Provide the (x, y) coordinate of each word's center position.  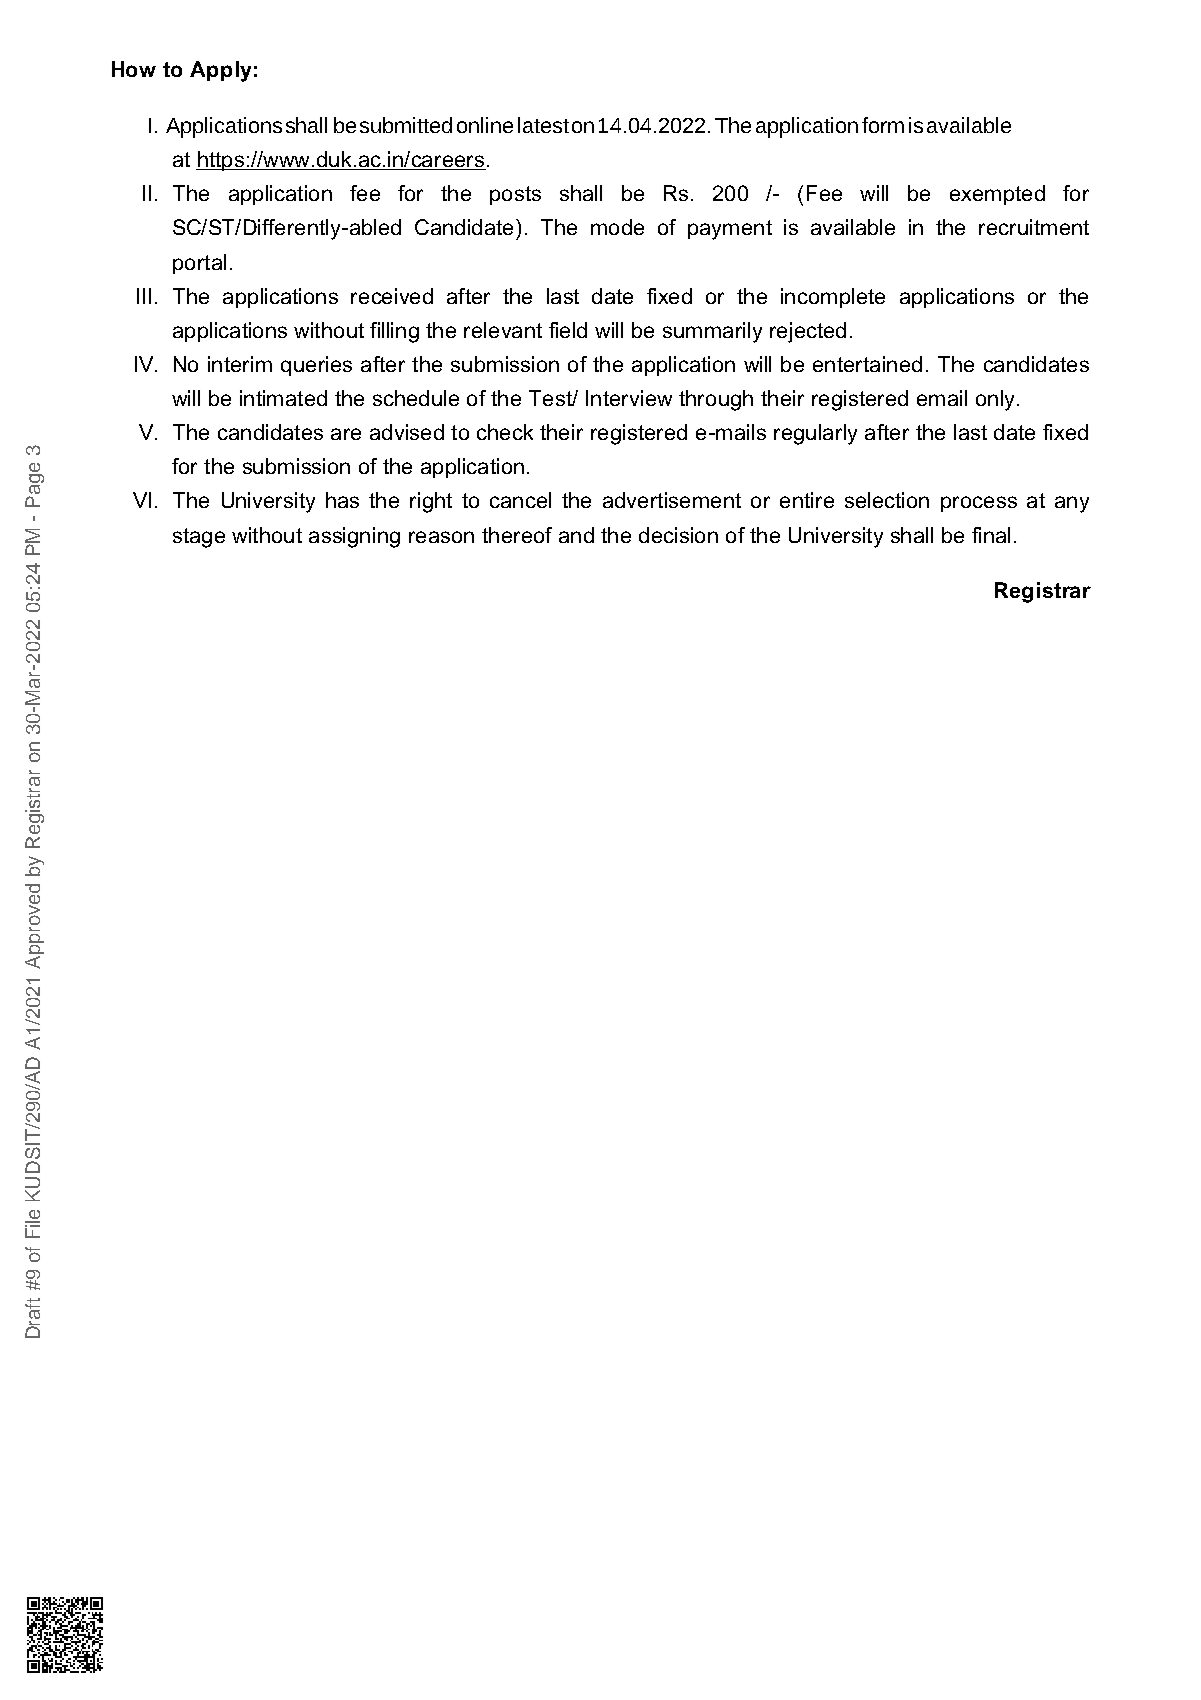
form (883, 125)
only (995, 400)
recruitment (1034, 227)
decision (678, 535)
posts (515, 195)
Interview (629, 398)
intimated (283, 398)
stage (199, 538)
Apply (220, 71)
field (568, 330)
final (991, 535)
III (144, 296)
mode (617, 227)
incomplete (833, 298)
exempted (997, 195)
